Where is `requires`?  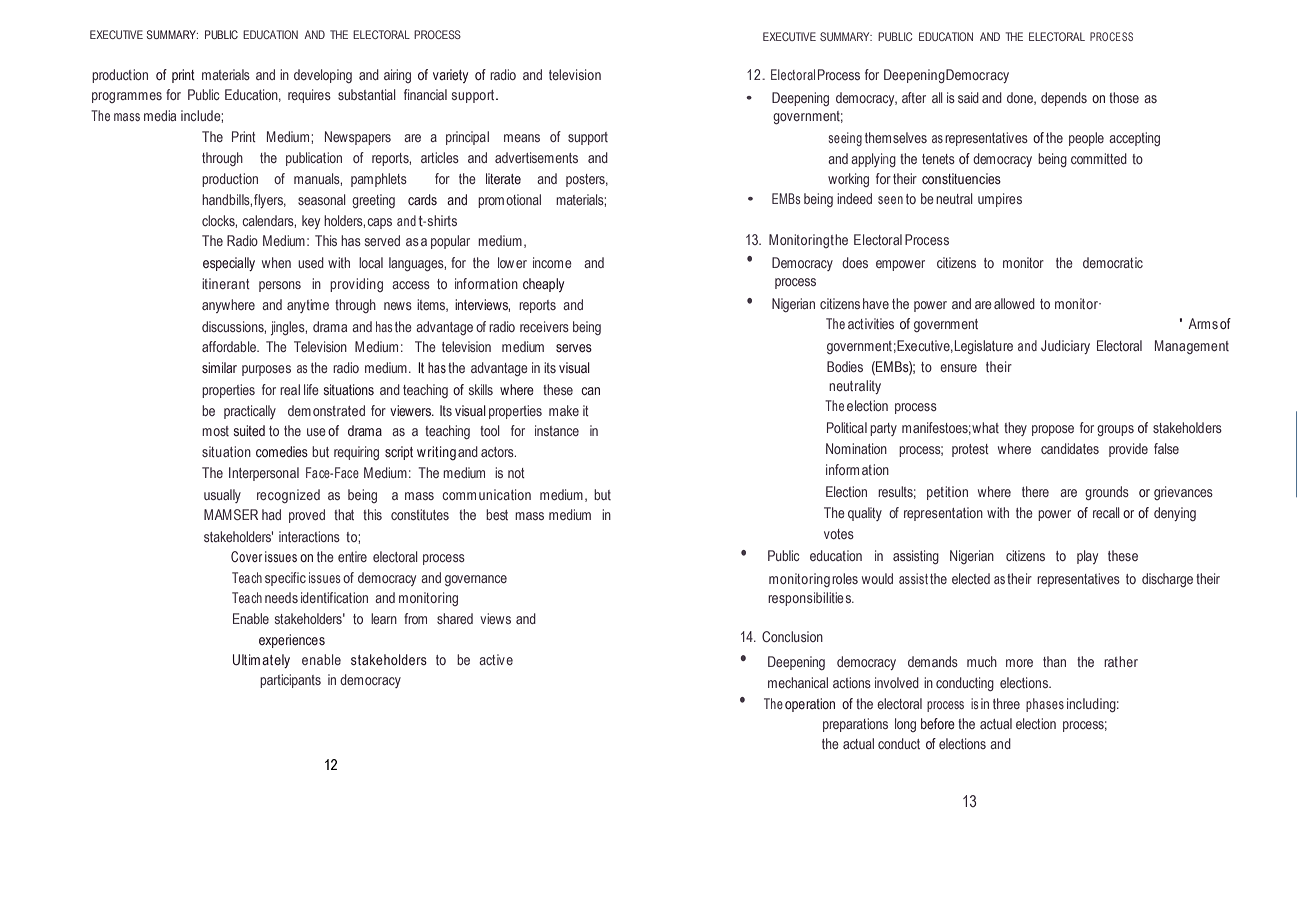 requires is located at coordinates (309, 96).
